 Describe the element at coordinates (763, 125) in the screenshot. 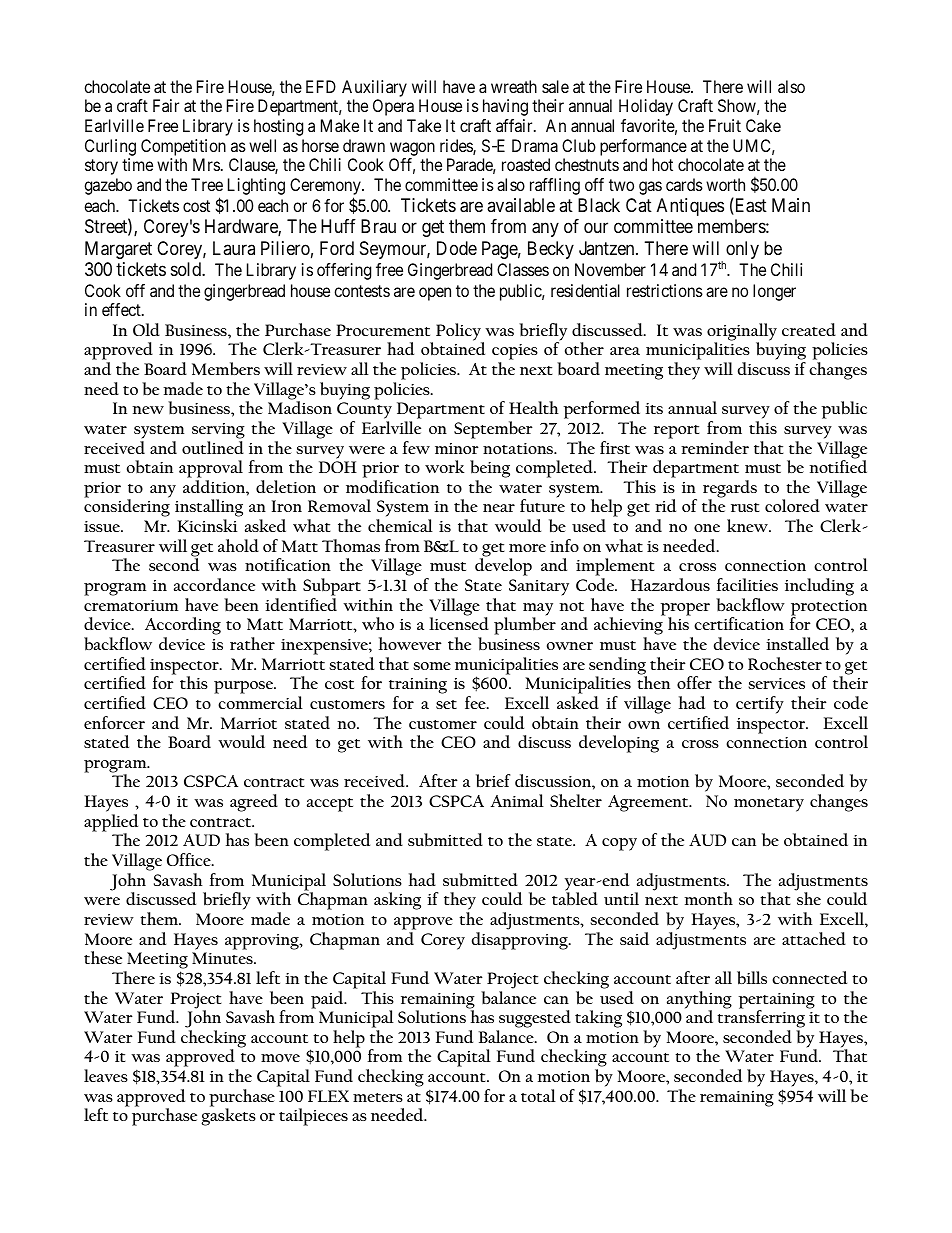

I see `Cake` at that location.
